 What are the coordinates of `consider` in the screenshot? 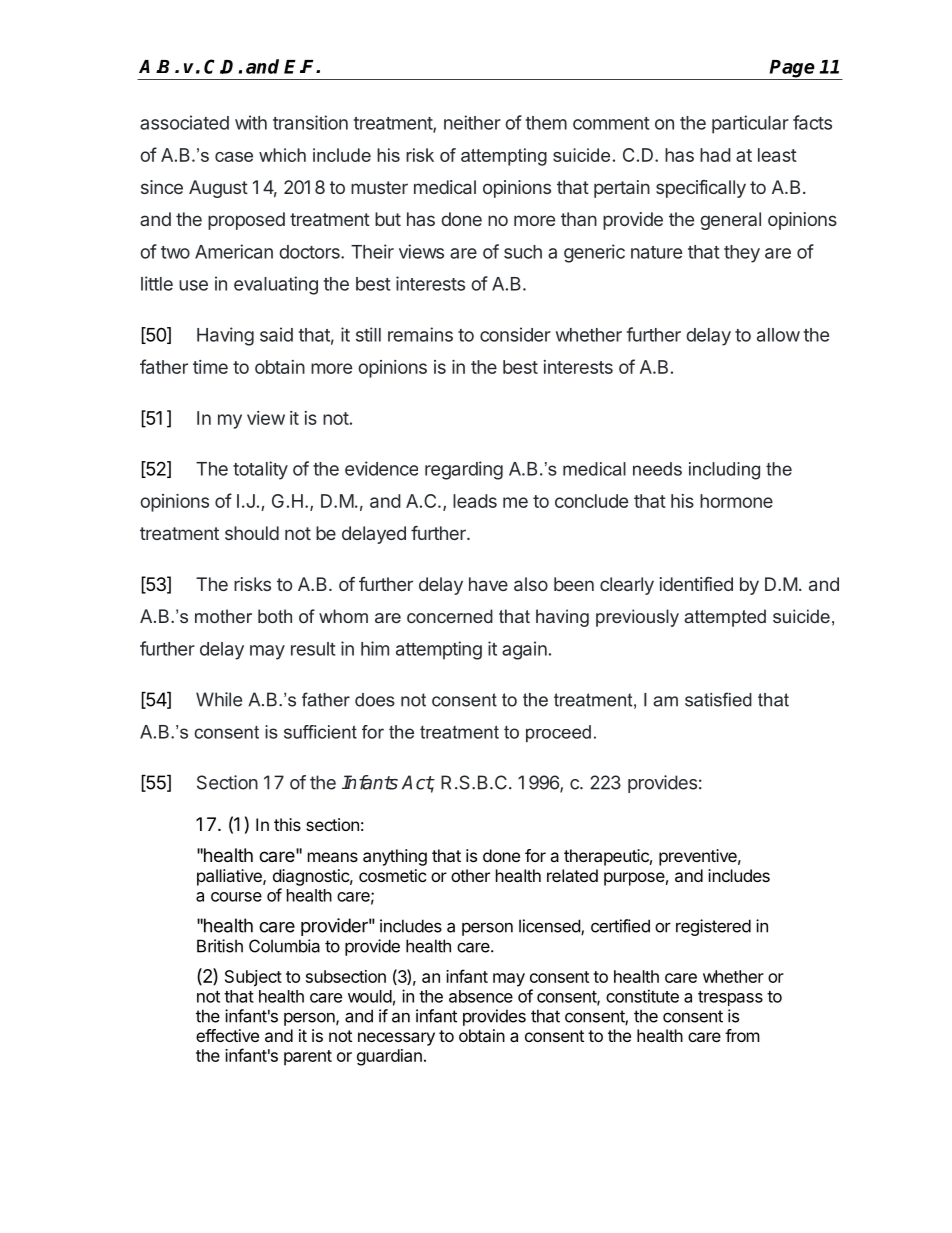 It's located at (515, 334).
